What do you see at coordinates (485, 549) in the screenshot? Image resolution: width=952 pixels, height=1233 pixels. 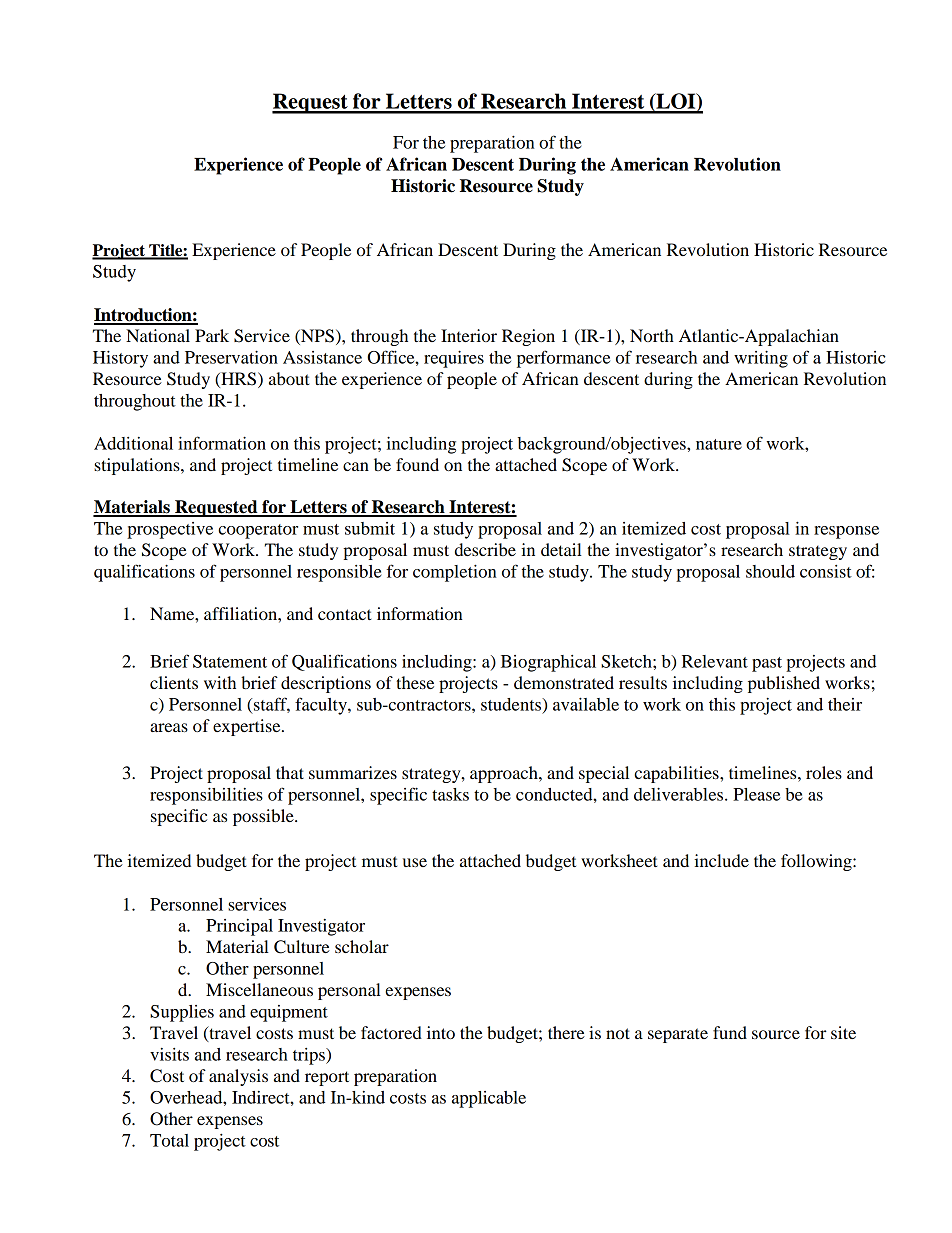 I see `describe` at bounding box center [485, 549].
